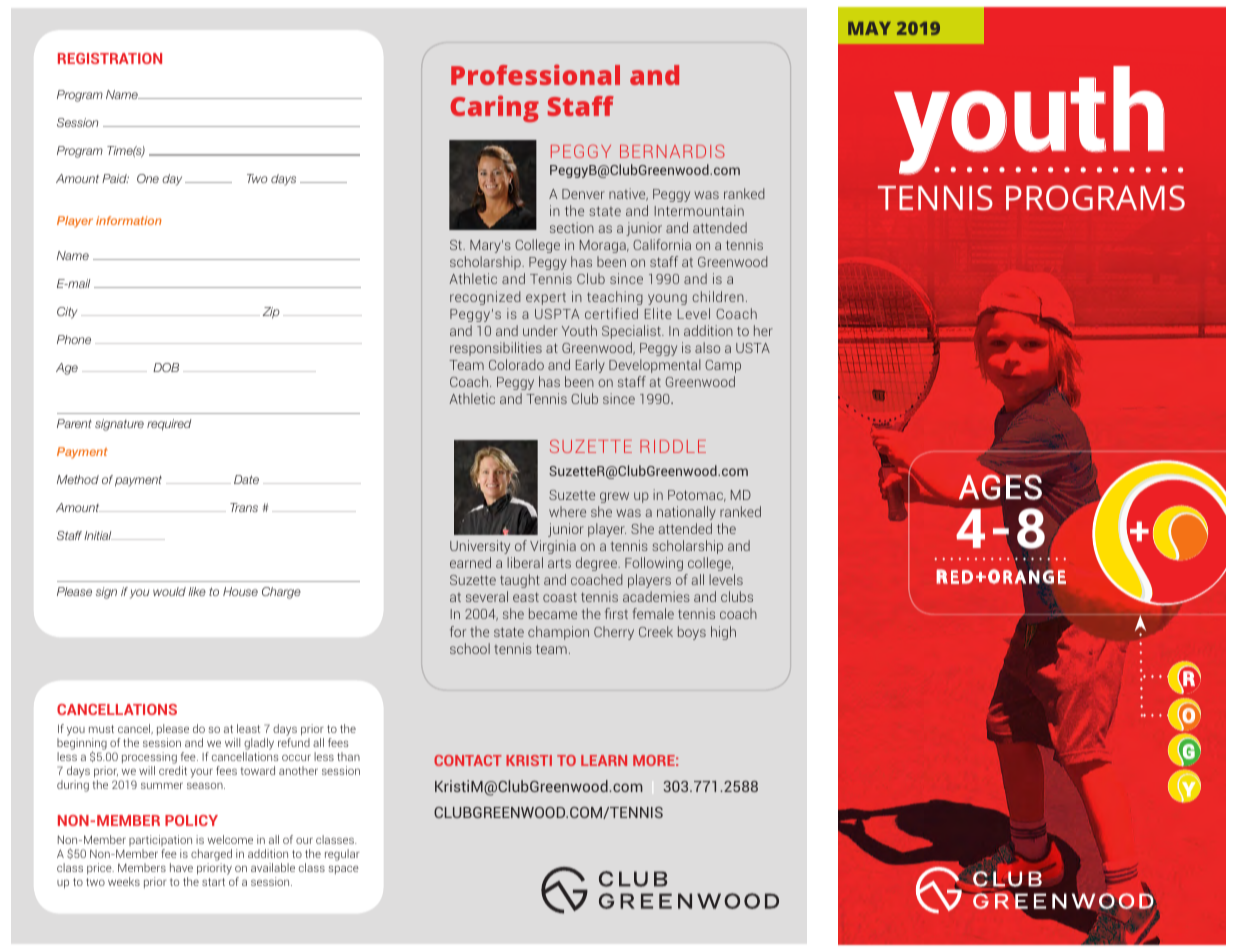 Image resolution: width=1233 pixels, height=952 pixels. I want to click on have, so click(181, 867).
